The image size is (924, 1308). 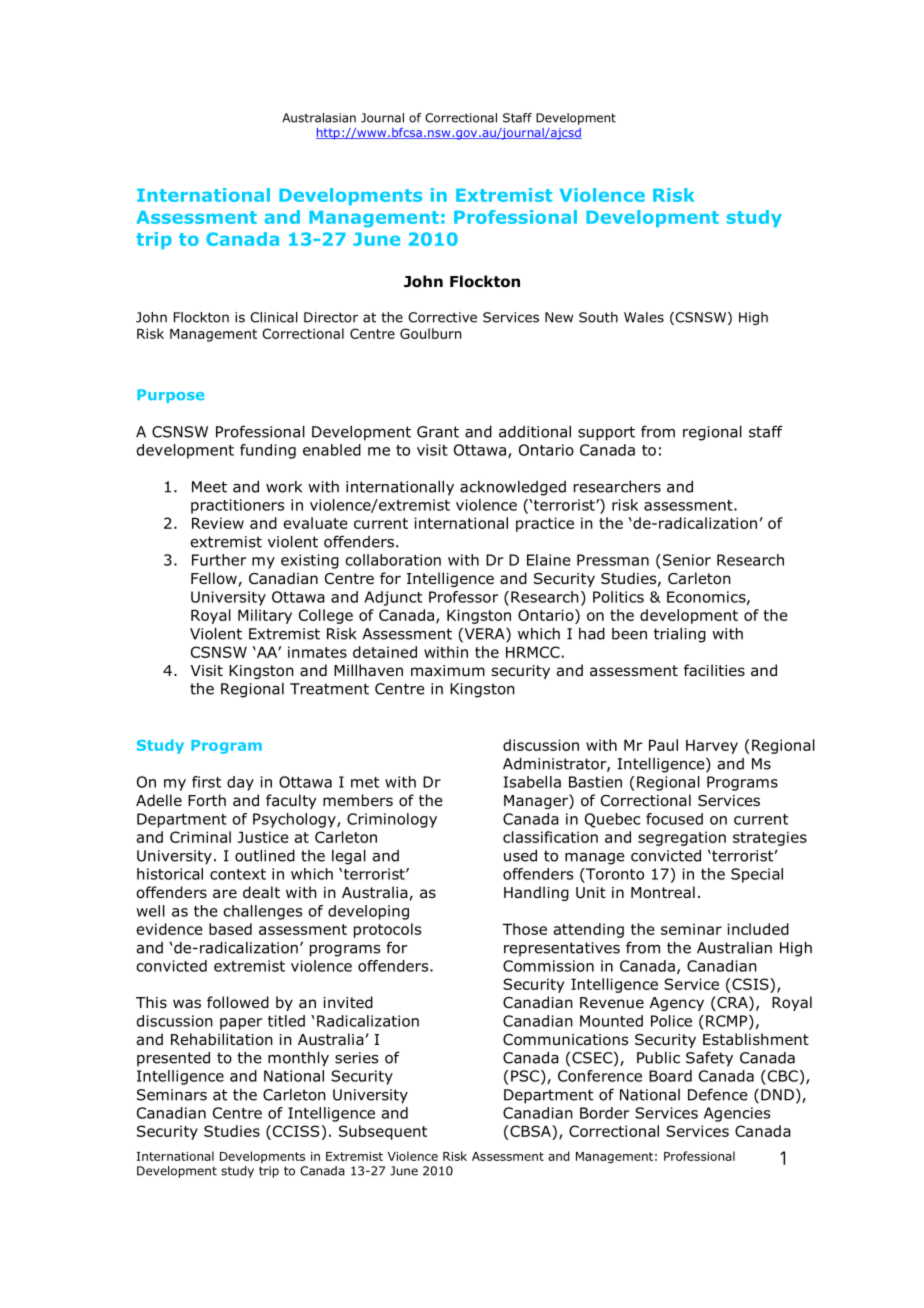 What do you see at coordinates (442, 317) in the page?
I see `Corrective` at bounding box center [442, 317].
